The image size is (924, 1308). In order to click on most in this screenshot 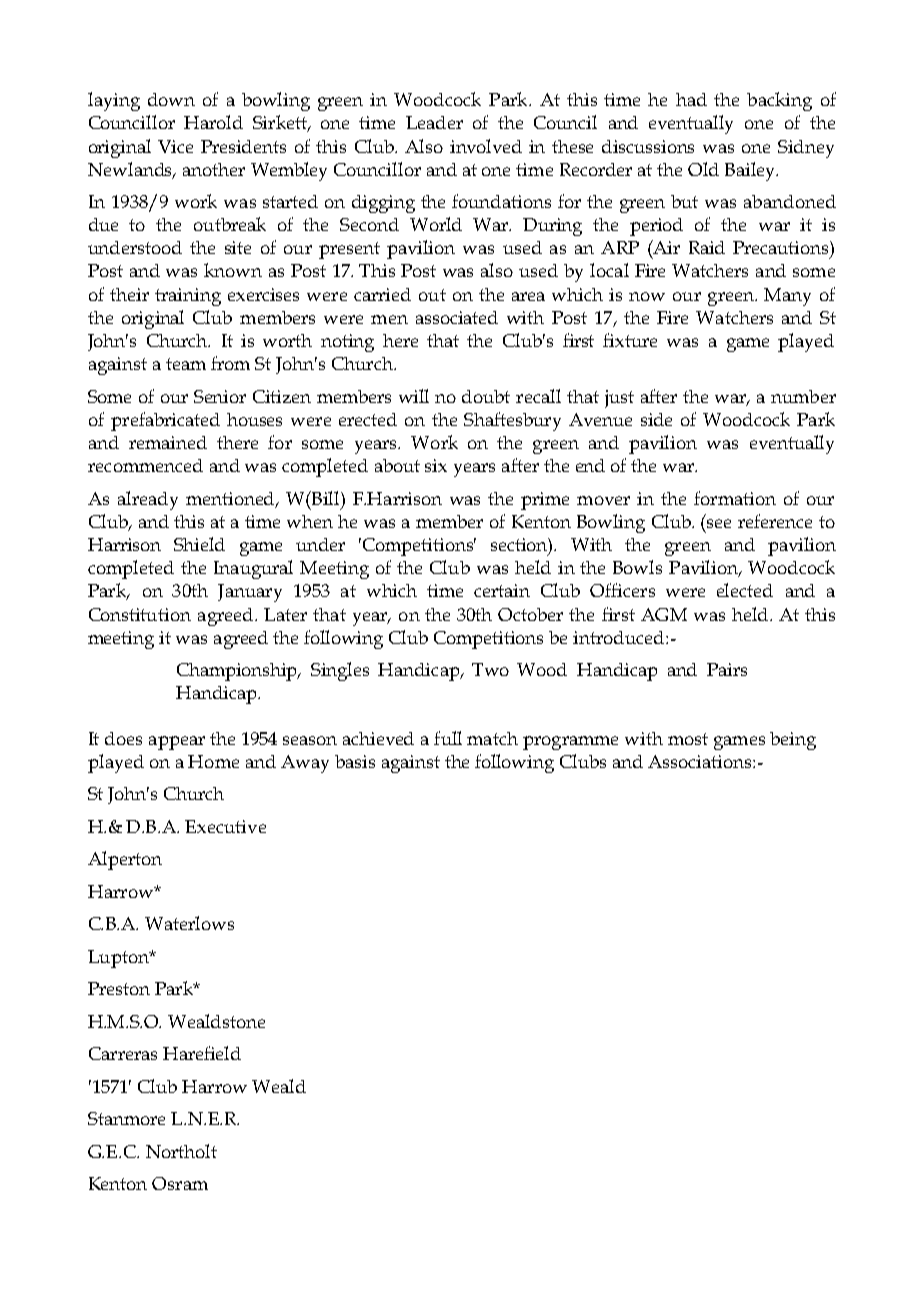, I will do `click(688, 739)`.
